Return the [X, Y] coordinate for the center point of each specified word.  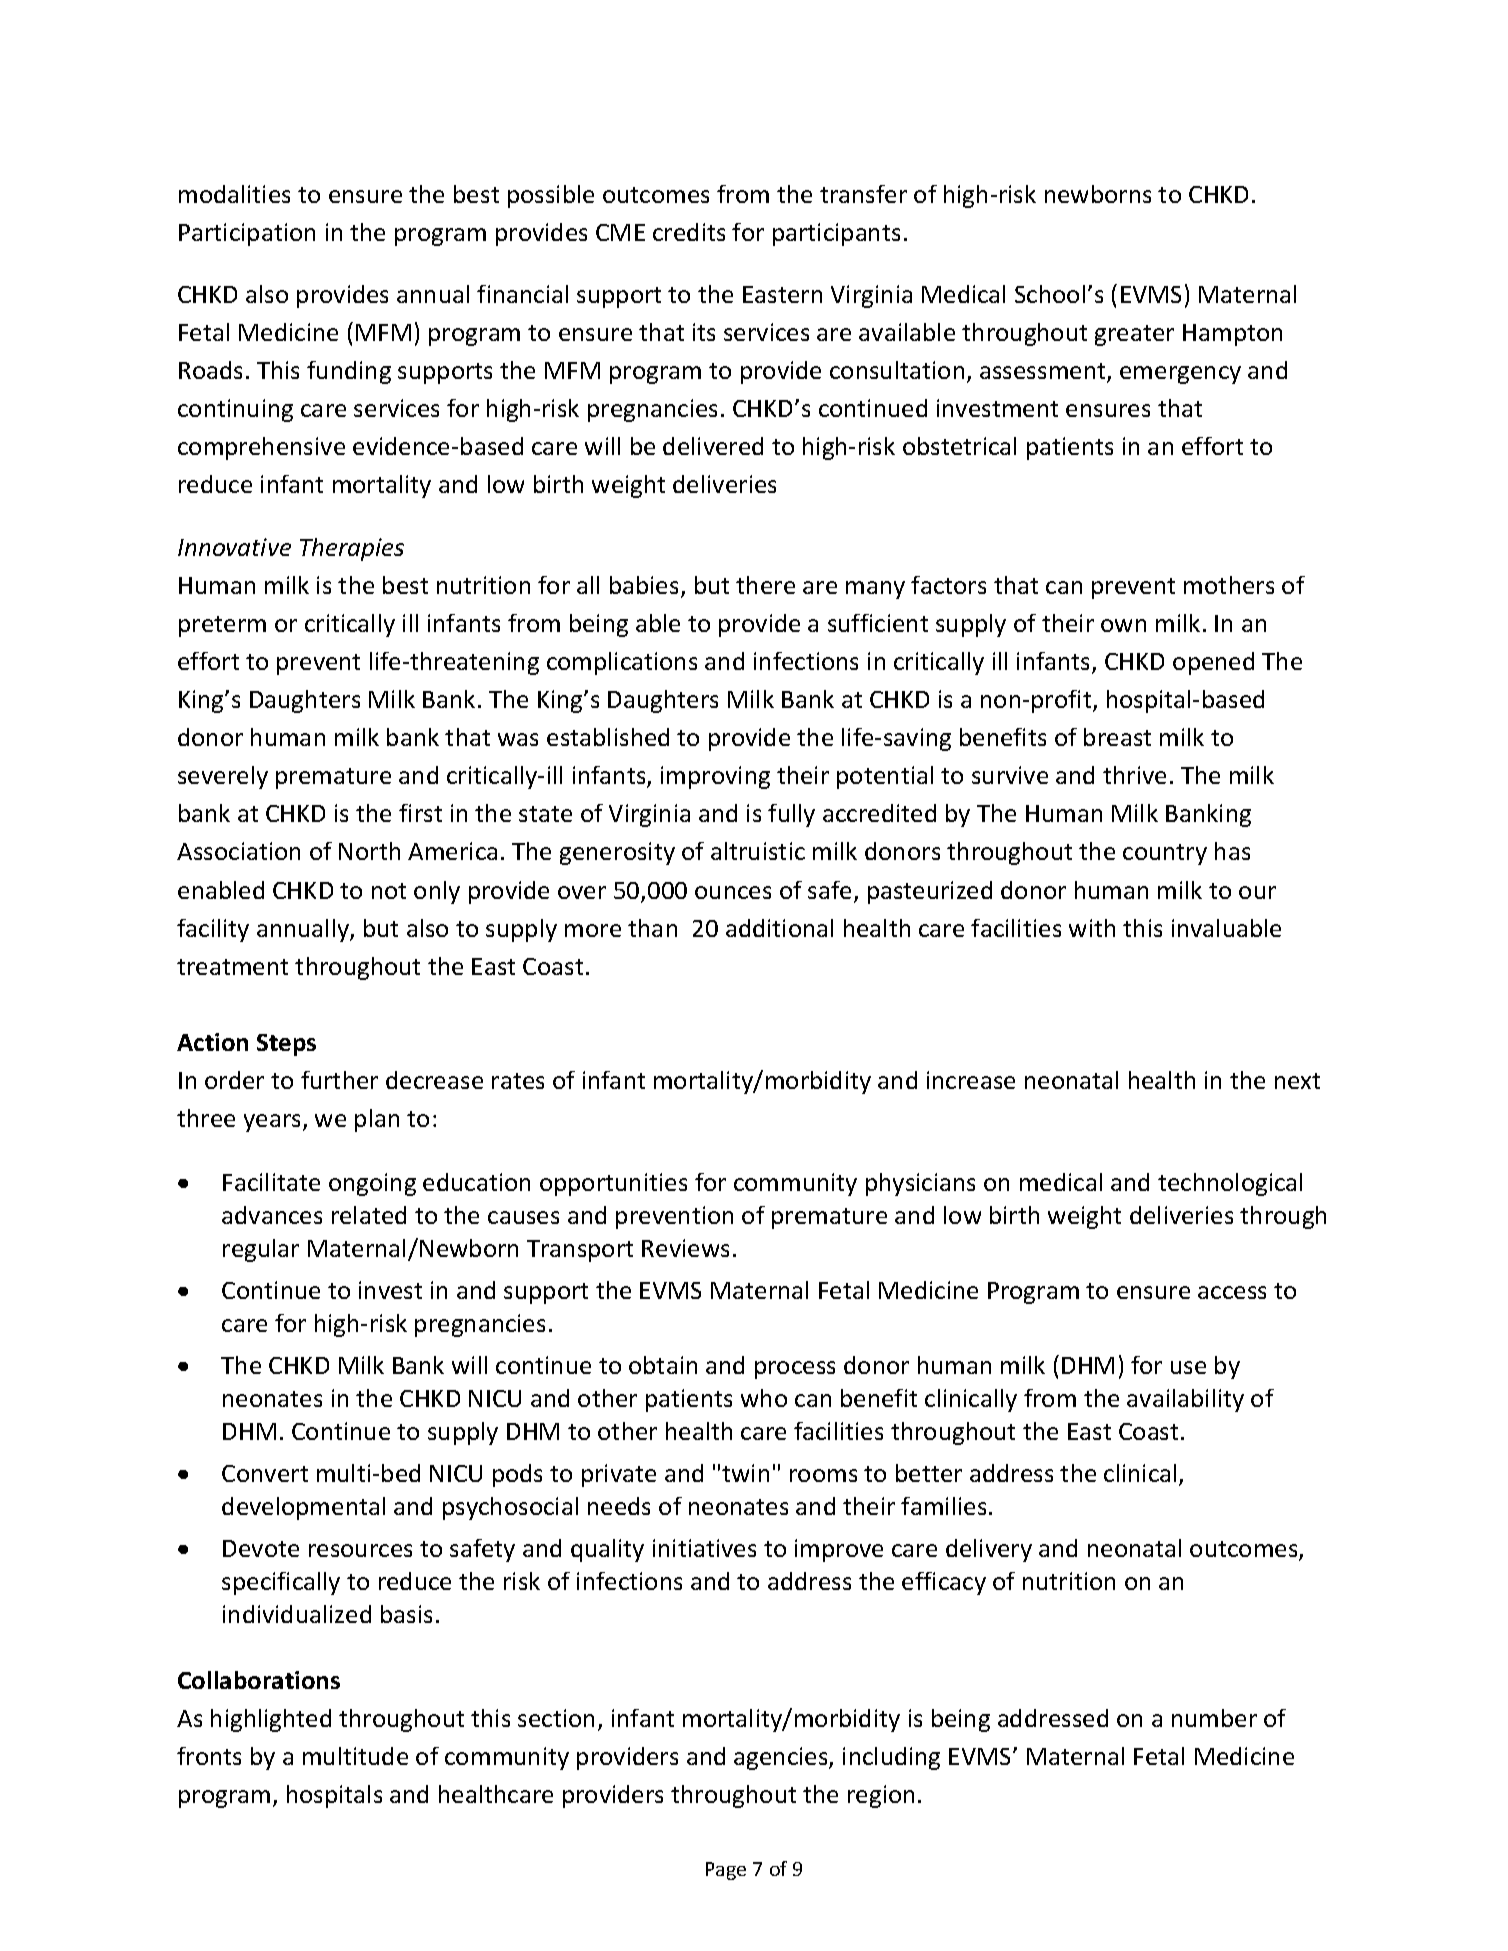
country [1165, 854]
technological [1230, 1184]
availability [1185, 1400]
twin [745, 1473]
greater [1134, 335]
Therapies [352, 549]
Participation [247, 234]
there [765, 585]
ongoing [372, 1184]
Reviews [685, 1248]
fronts [209, 1756]
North [369, 851]
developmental [303, 1508]
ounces [733, 892]
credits [689, 232]
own [1123, 625]
